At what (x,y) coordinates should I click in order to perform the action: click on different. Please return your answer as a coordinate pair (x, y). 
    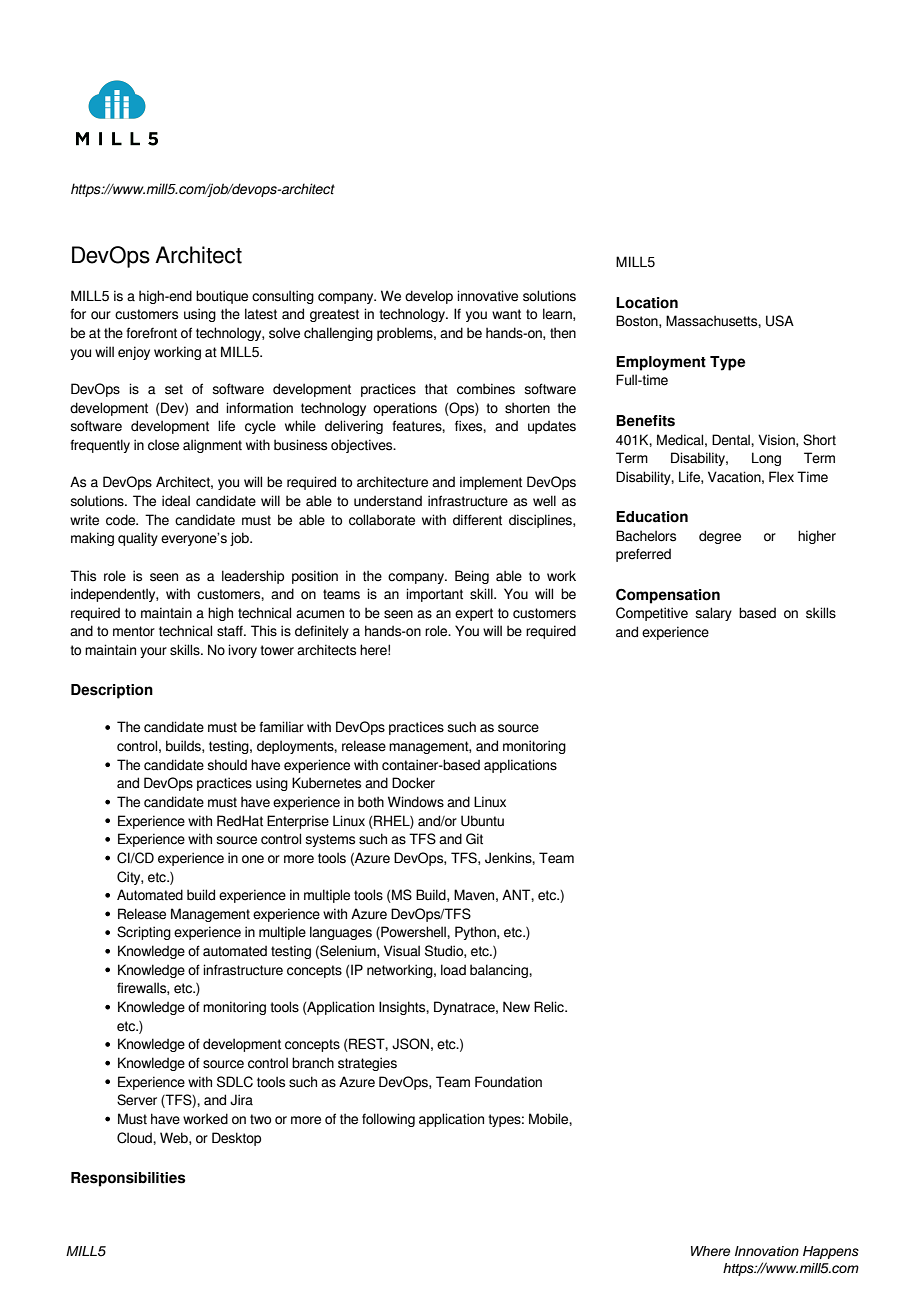
    Looking at the image, I should click on (477, 520).
